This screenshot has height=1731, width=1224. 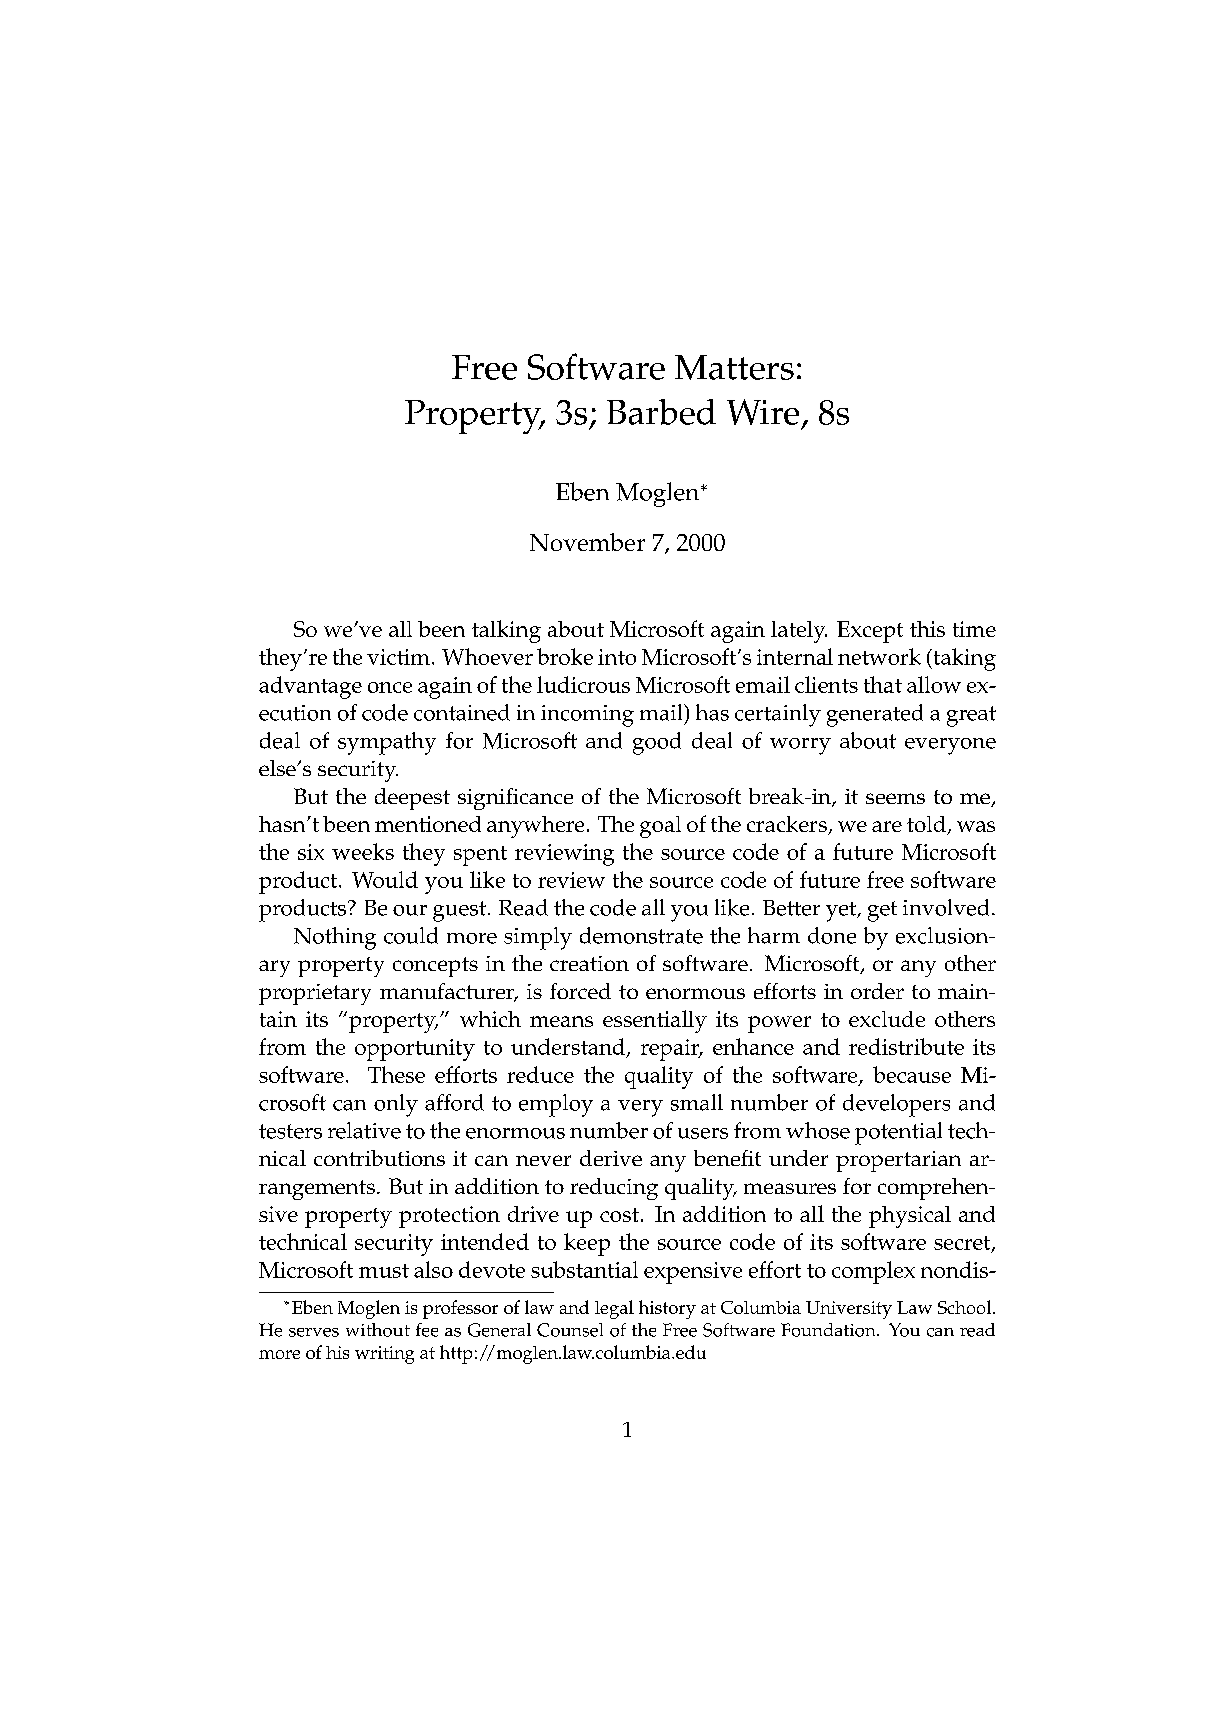 What do you see at coordinates (661, 412) in the screenshot?
I see `Barbed` at bounding box center [661, 412].
